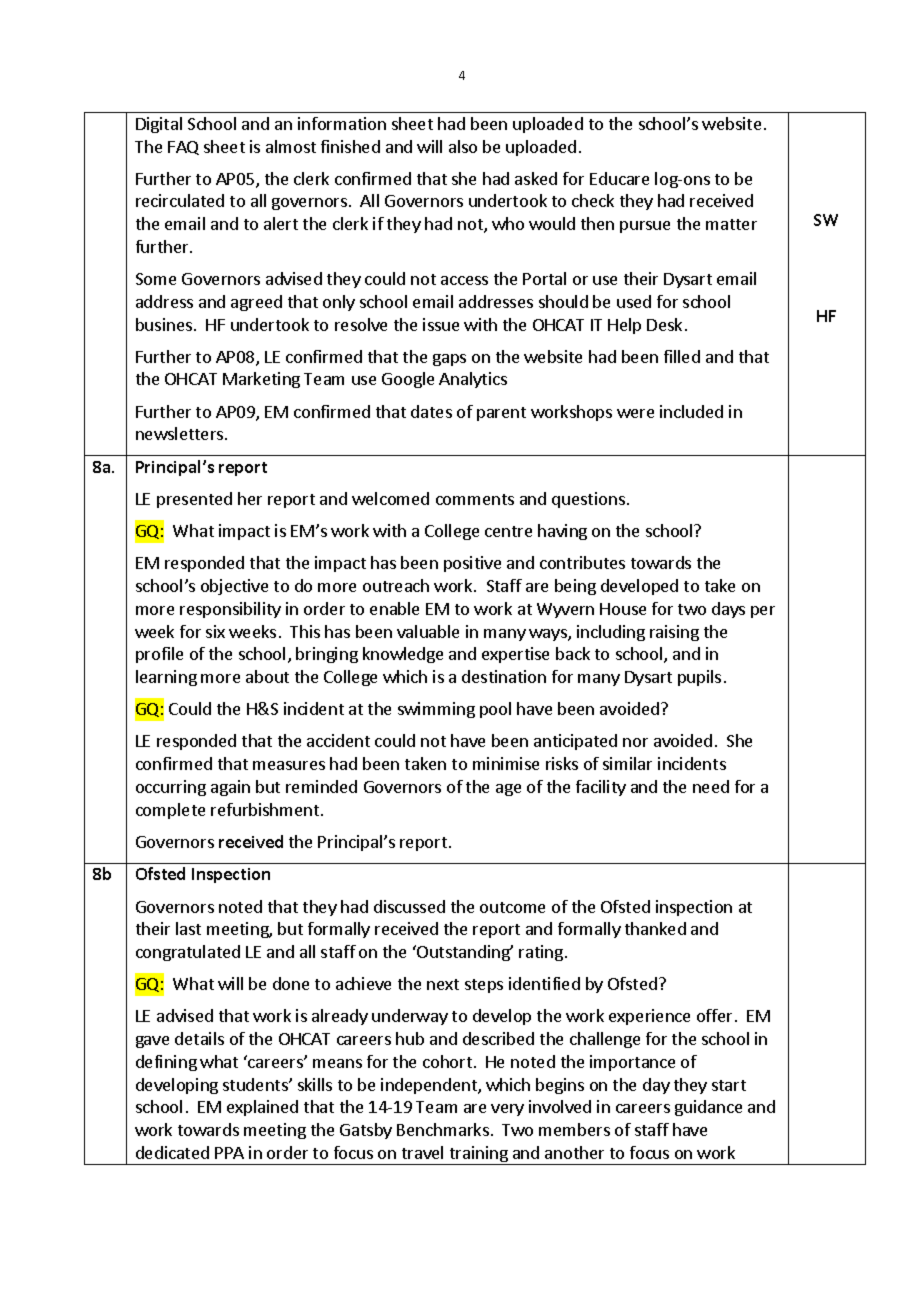 The height and width of the document is (1308, 924). Describe the element at coordinates (229, 1153) in the document. I see `PPA` at that location.
